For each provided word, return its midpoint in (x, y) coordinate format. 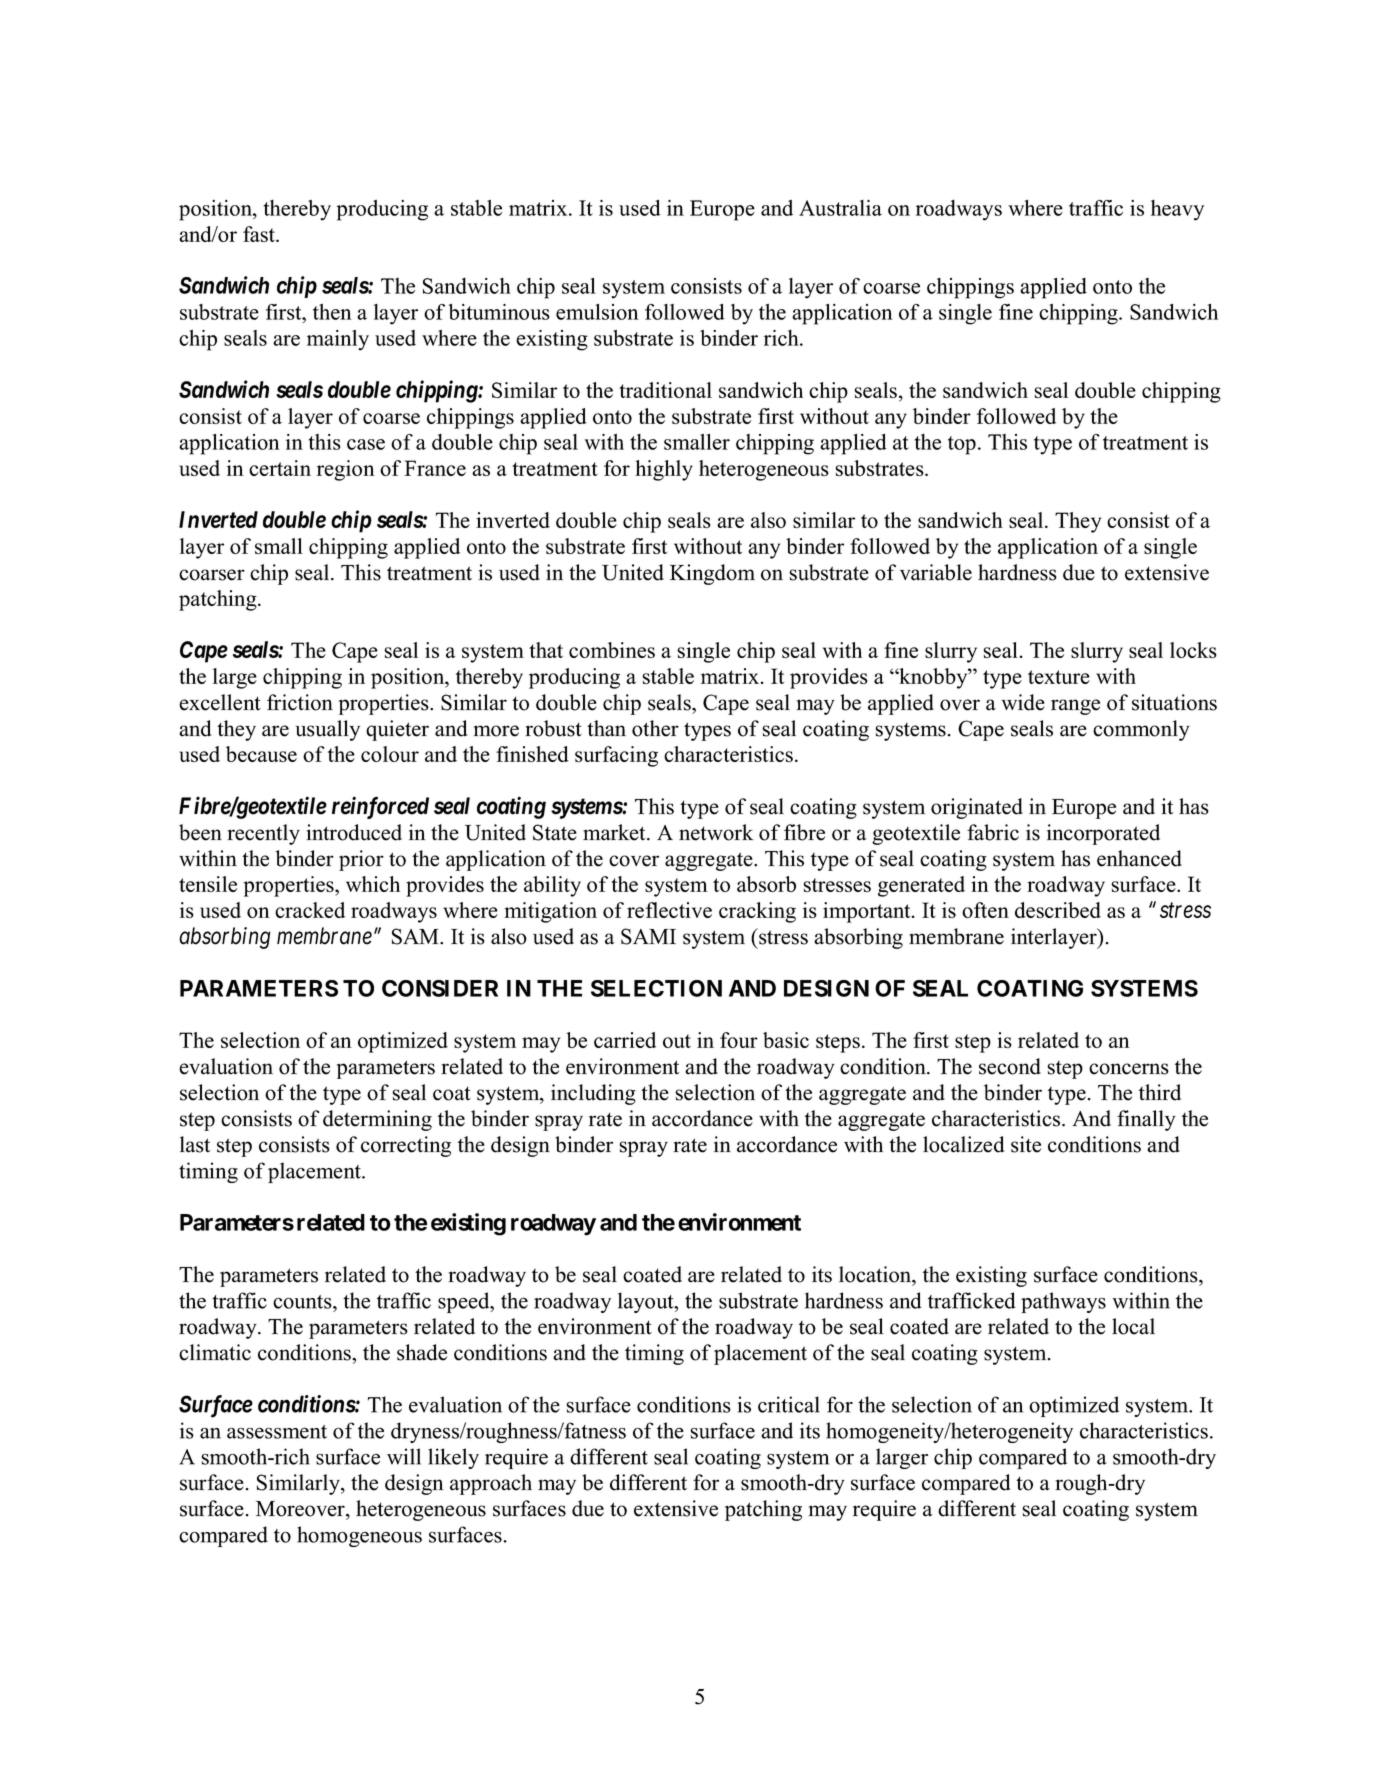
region (346, 470)
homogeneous (359, 1536)
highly (664, 470)
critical (789, 1404)
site (1026, 1144)
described (1058, 910)
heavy (1177, 210)
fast (260, 234)
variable (936, 572)
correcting (406, 1146)
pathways (1063, 1302)
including (593, 1094)
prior (361, 860)
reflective (669, 910)
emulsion (597, 312)
